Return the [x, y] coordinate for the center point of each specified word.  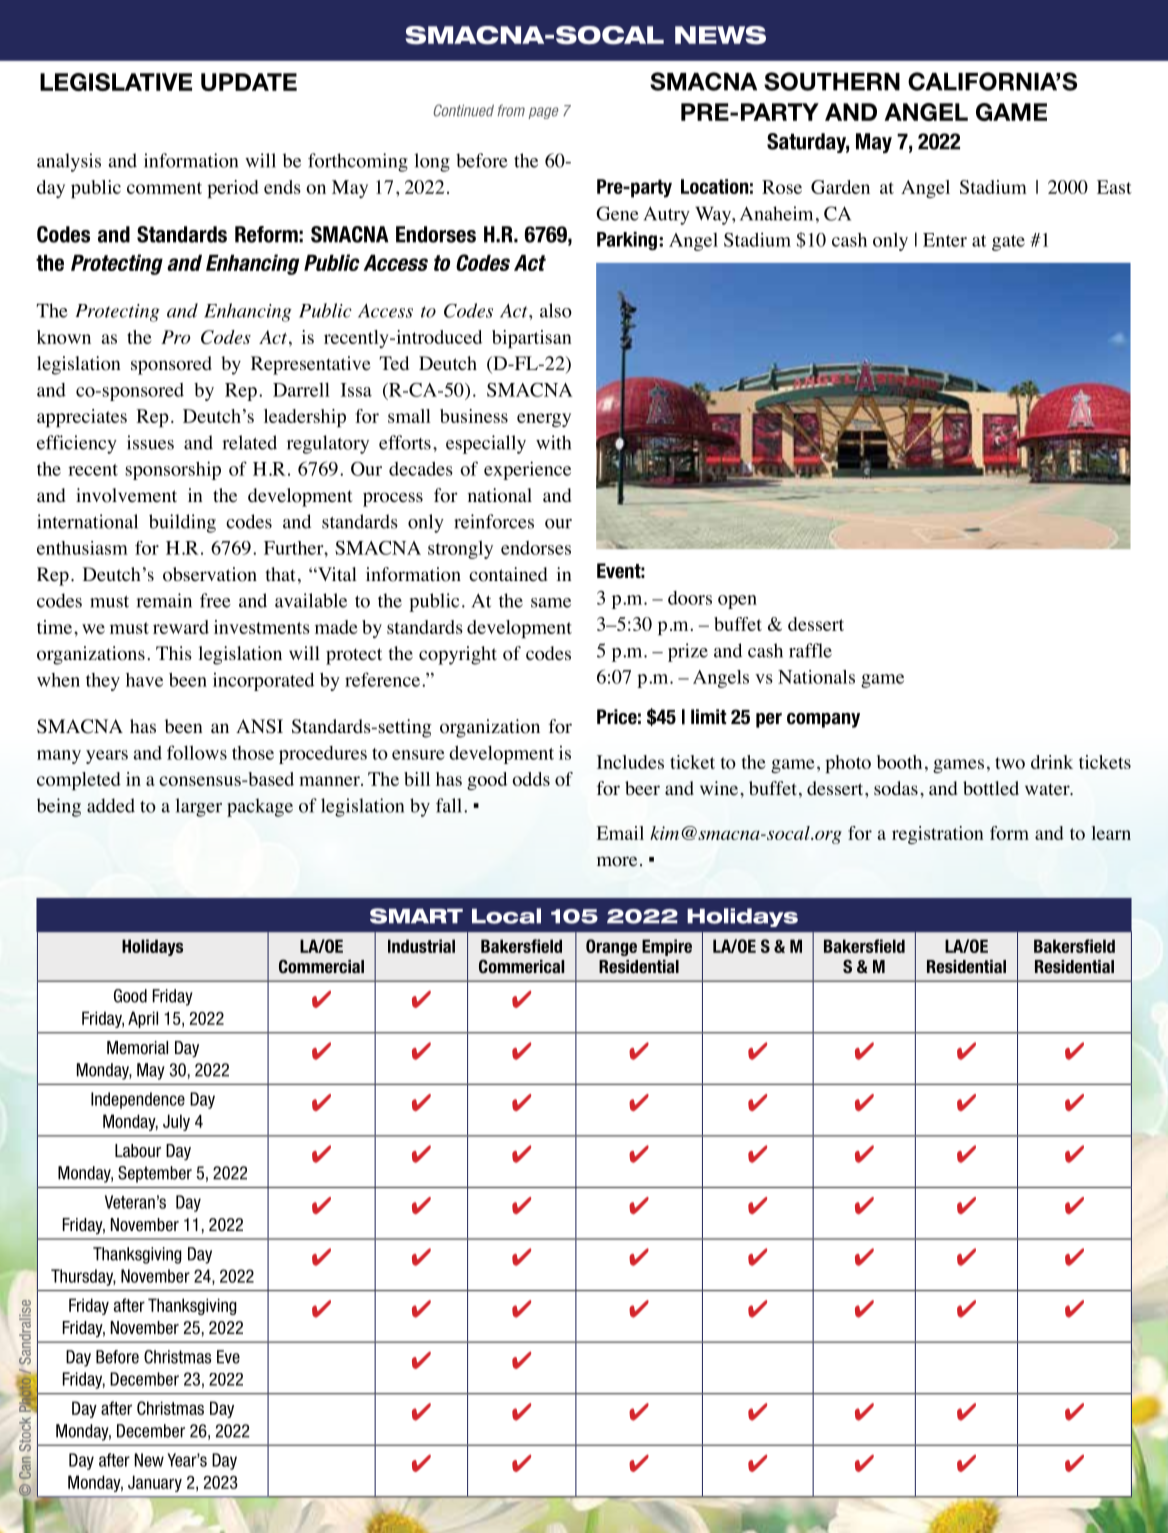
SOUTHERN [832, 81]
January [155, 1483]
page [543, 113]
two [1010, 763]
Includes [630, 762]
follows [197, 752]
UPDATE [249, 82]
